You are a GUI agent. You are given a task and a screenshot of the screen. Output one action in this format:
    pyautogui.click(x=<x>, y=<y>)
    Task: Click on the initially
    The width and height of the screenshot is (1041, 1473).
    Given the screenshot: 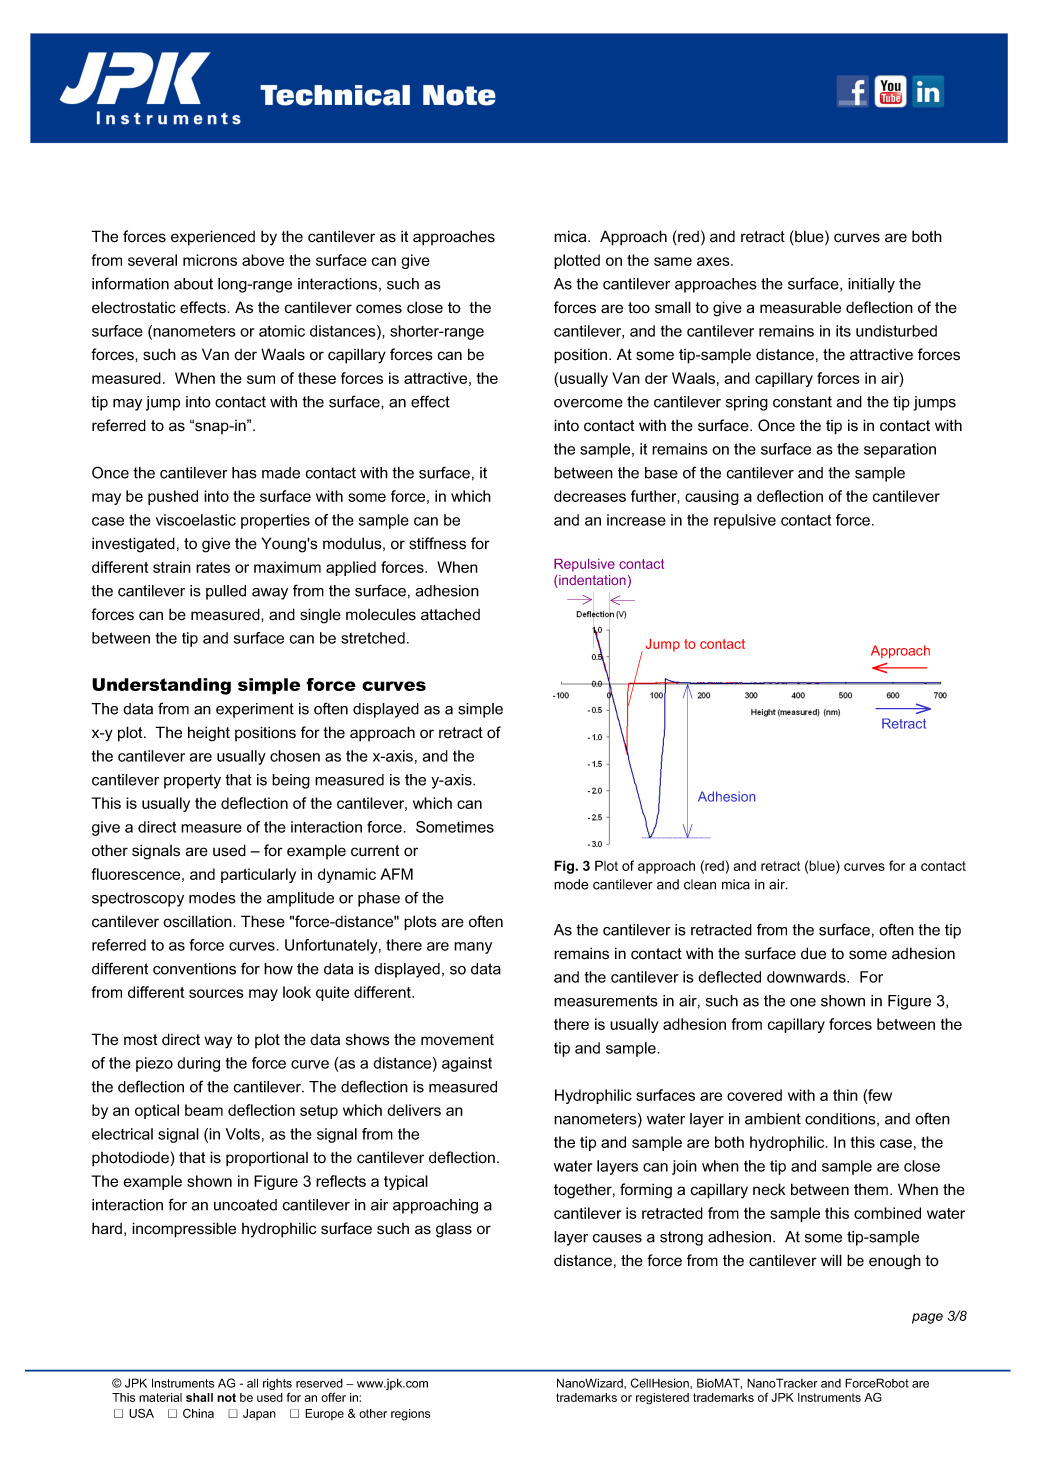 What is the action you would take?
    pyautogui.click(x=871, y=285)
